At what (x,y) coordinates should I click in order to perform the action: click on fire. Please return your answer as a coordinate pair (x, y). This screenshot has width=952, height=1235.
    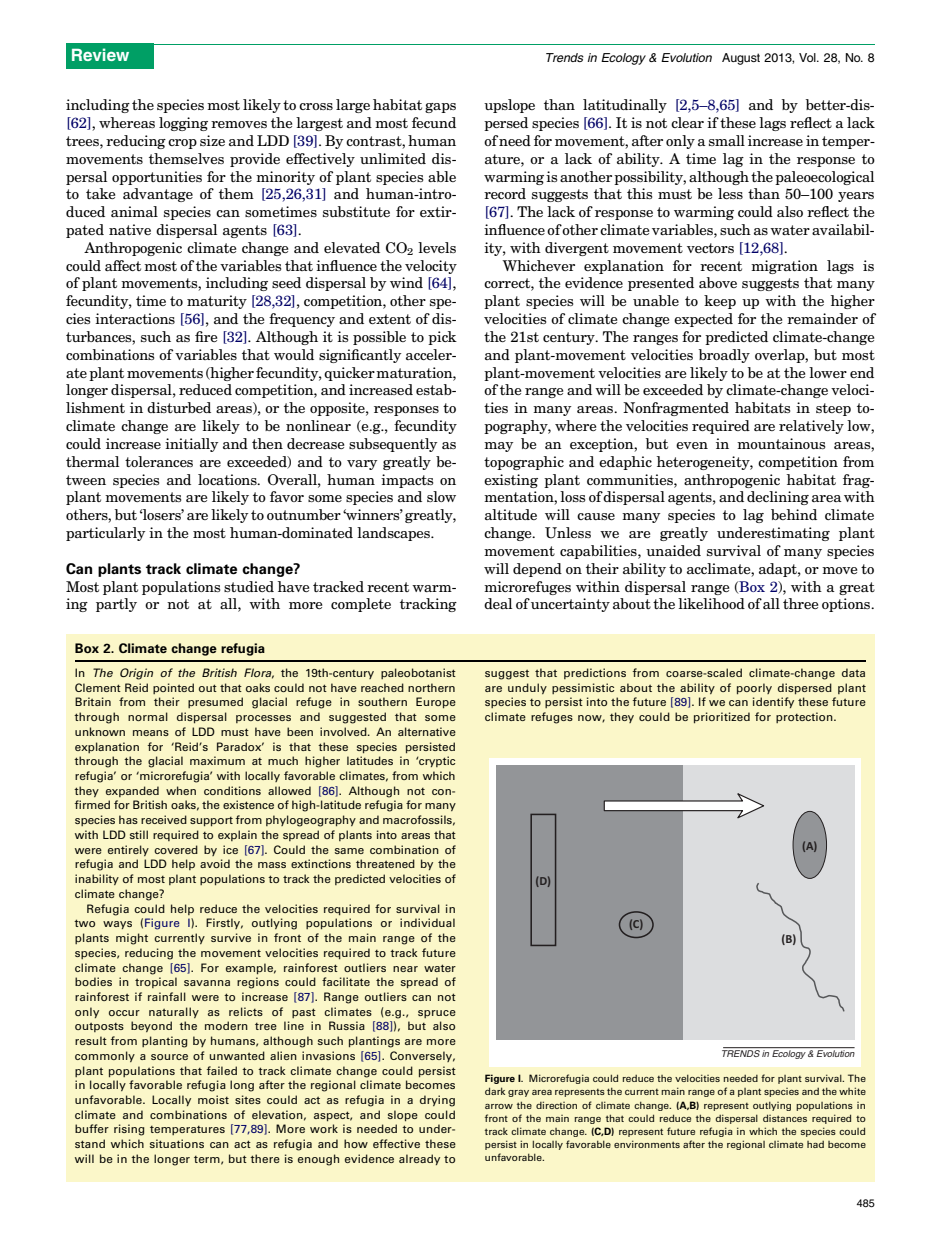
    Looking at the image, I should click on (206, 336).
